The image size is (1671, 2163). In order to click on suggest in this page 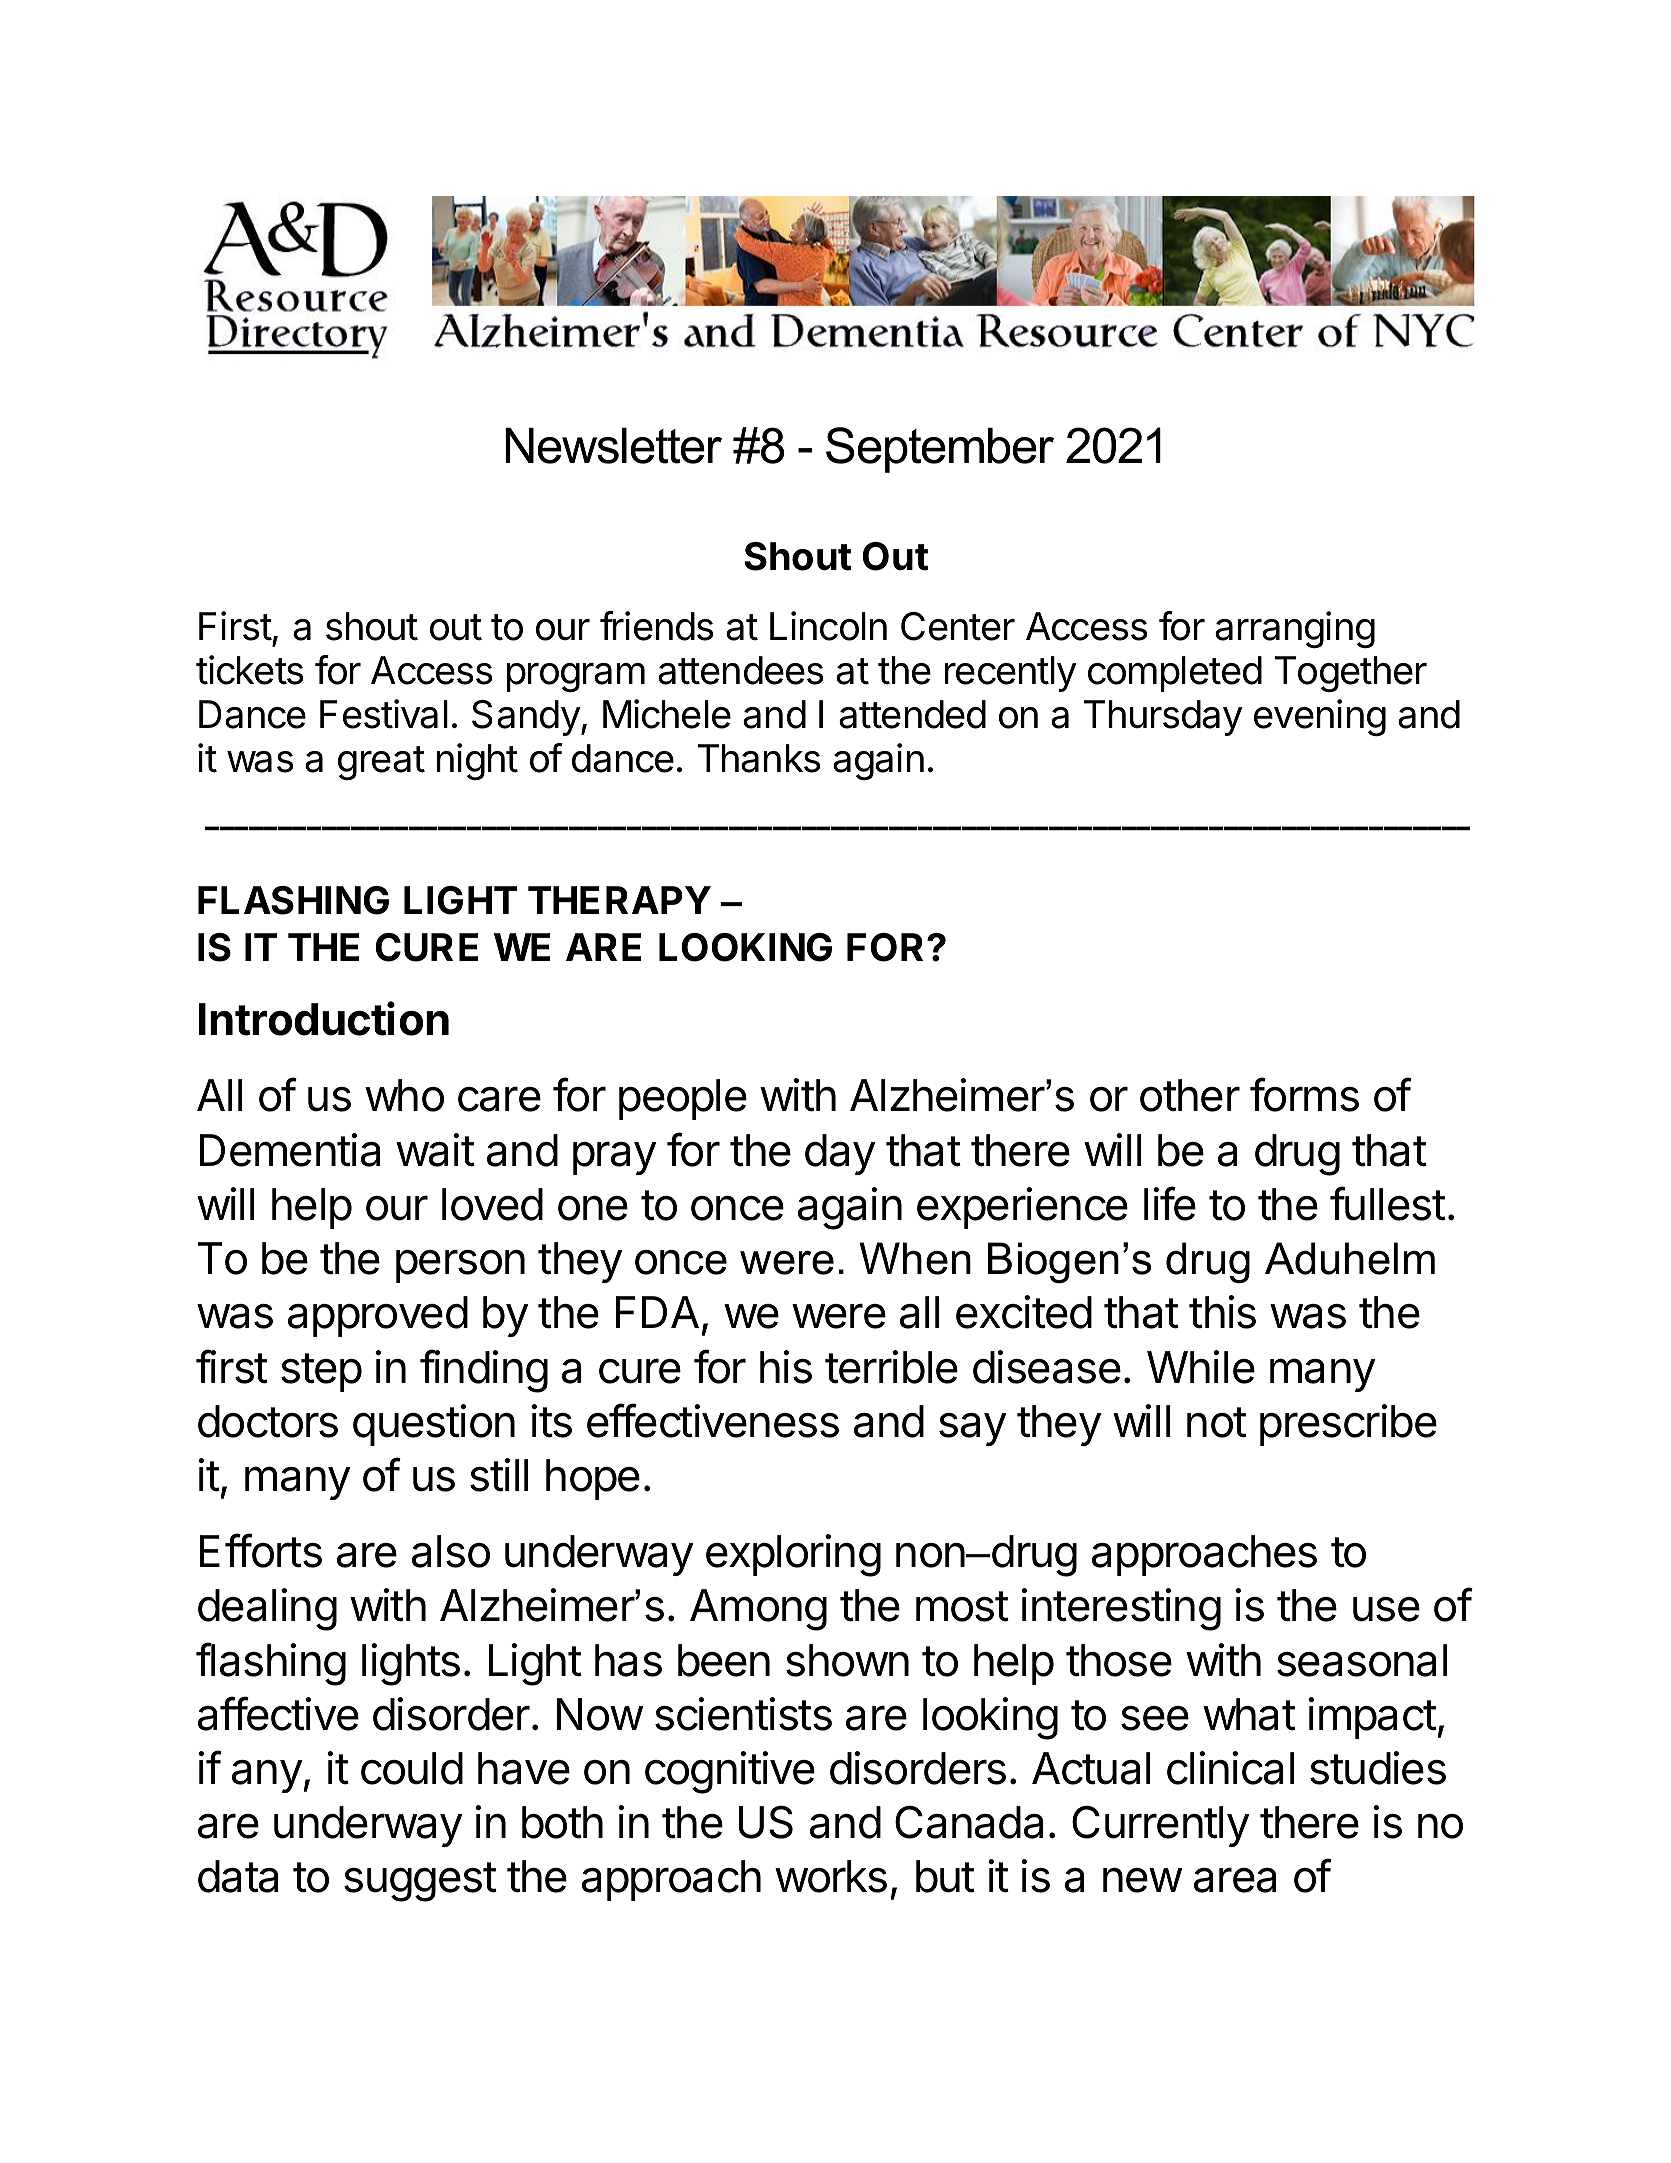, I will do `click(420, 1882)`.
